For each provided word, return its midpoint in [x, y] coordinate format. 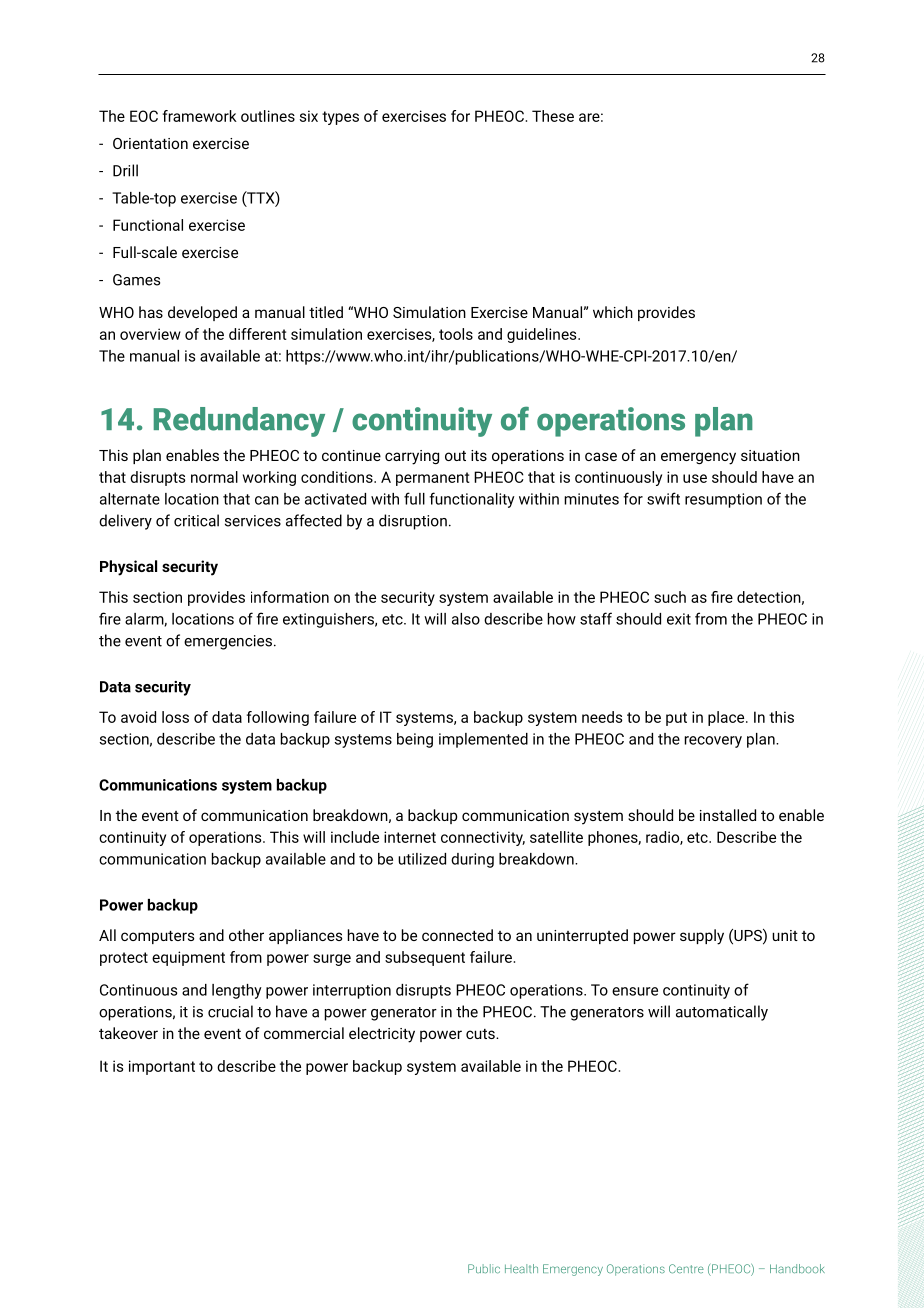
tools [456, 334]
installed [728, 815]
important [162, 1067]
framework [200, 116]
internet [410, 837]
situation [770, 455]
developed [202, 313]
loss [175, 717]
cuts [481, 1034]
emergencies [228, 642]
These [553, 116]
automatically [722, 1013]
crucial [230, 1011]
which [613, 312]
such [670, 597]
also [466, 619]
